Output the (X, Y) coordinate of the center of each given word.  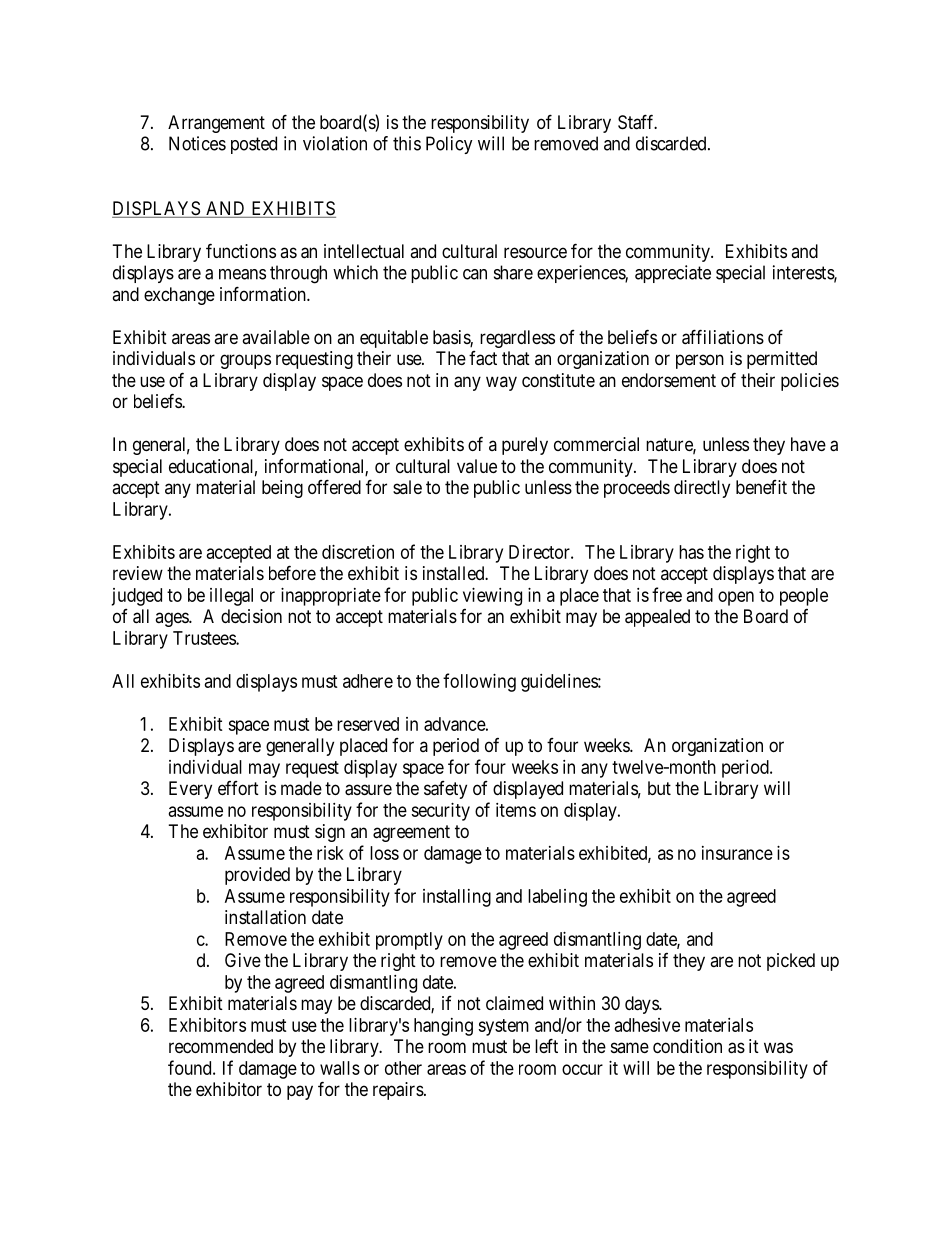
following (479, 682)
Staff (637, 122)
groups (245, 361)
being (282, 489)
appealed (657, 618)
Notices (197, 143)
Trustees (205, 638)
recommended (221, 1046)
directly (702, 489)
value (477, 466)
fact (483, 358)
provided (257, 876)
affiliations (723, 337)
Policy (449, 145)
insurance (737, 853)
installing (457, 898)
